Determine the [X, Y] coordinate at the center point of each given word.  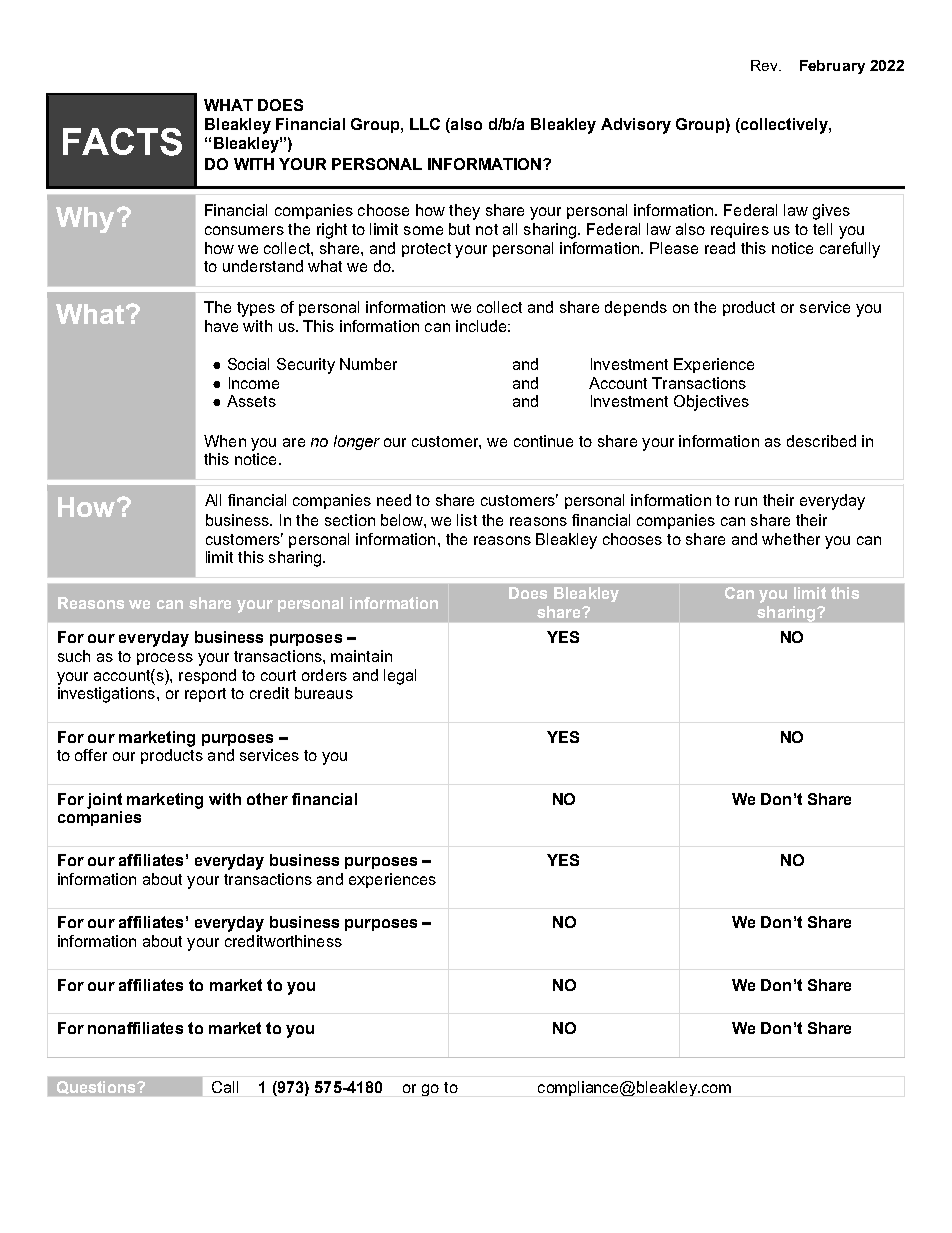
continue [543, 441]
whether [791, 539]
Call [225, 1087]
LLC [425, 124]
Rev [765, 65]
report [205, 695]
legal [400, 677]
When [225, 441]
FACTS [122, 142]
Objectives [711, 403]
